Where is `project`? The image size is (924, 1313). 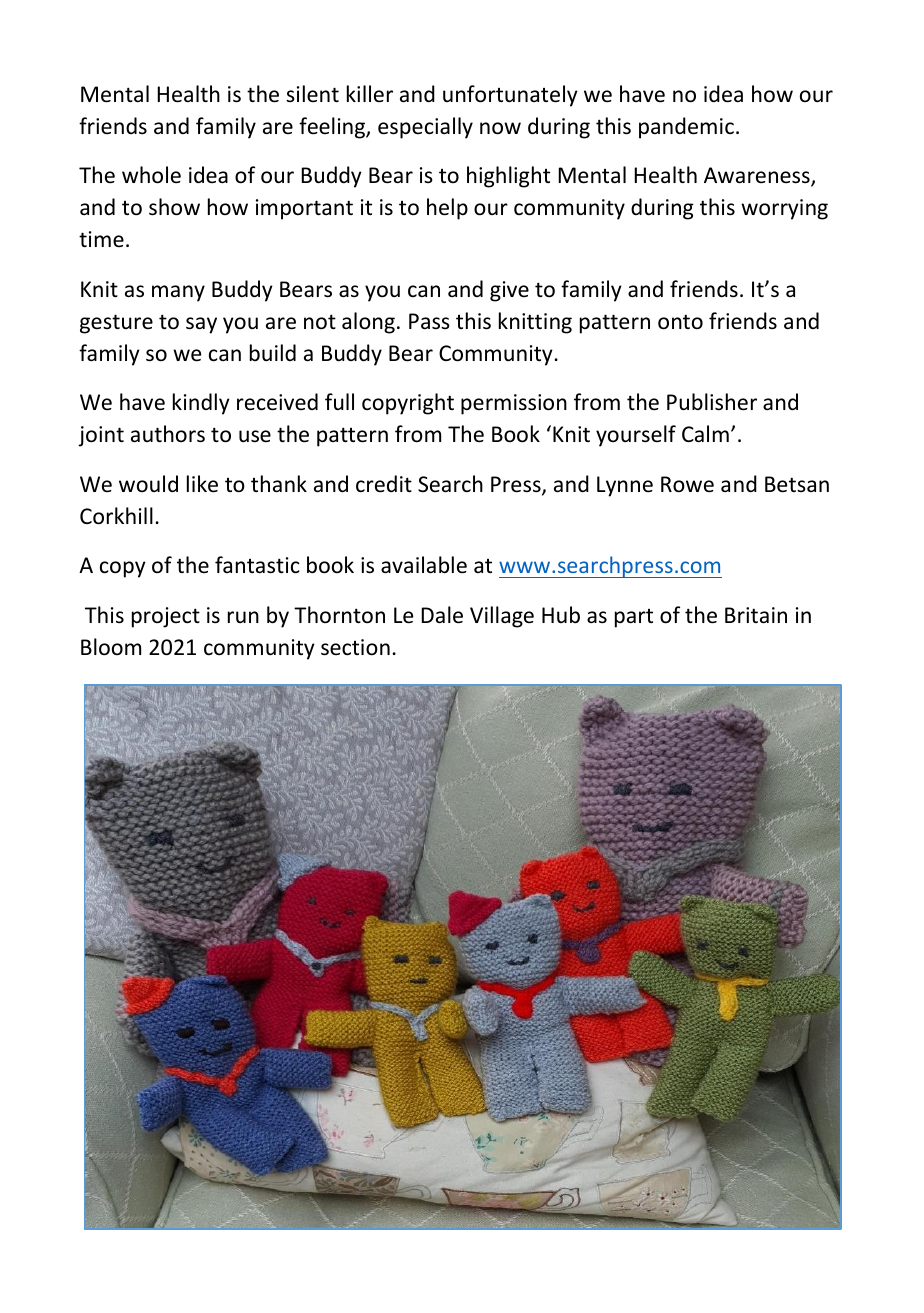
project is located at coordinates (166, 617).
